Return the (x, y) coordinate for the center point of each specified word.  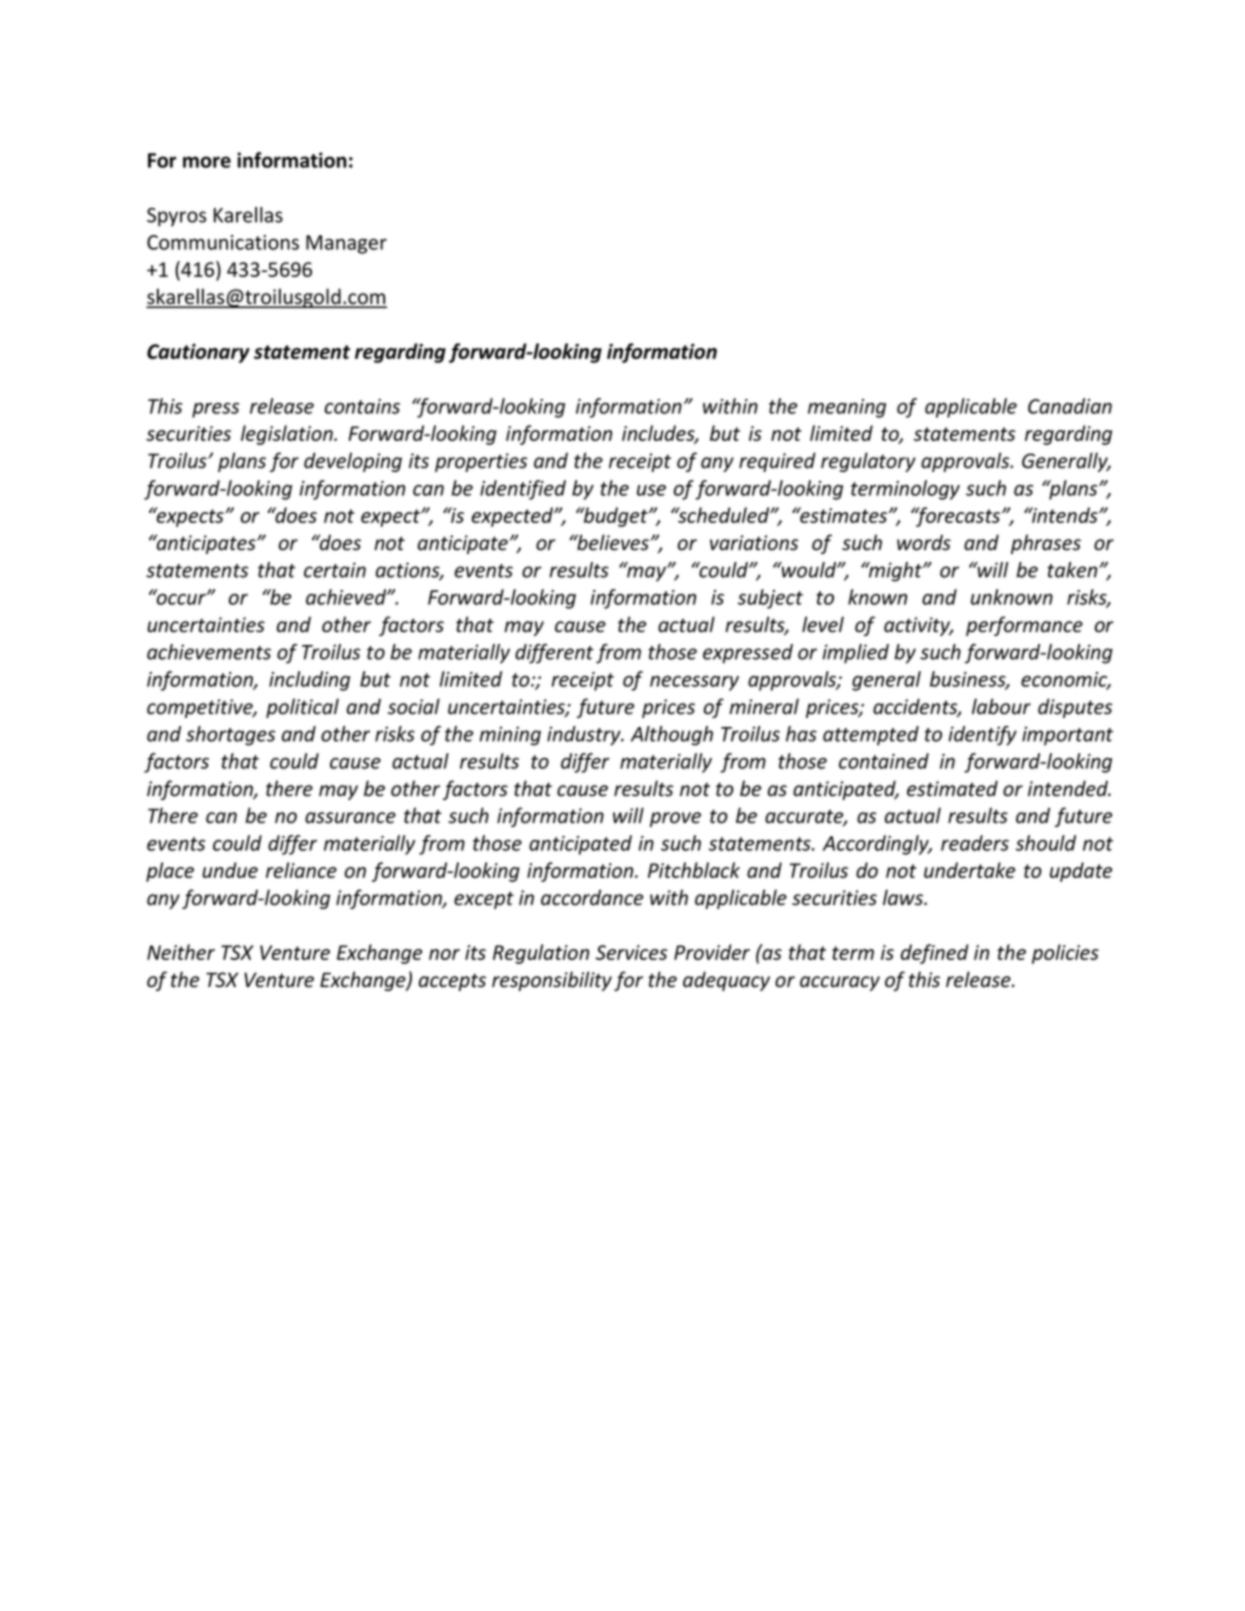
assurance (350, 818)
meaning (847, 408)
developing (353, 462)
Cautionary (198, 353)
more (207, 162)
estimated (952, 788)
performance (1024, 626)
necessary (694, 683)
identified (523, 490)
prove (675, 819)
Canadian (1070, 406)
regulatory (868, 462)
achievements (209, 652)
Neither (181, 952)
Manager (346, 244)
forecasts (958, 517)
